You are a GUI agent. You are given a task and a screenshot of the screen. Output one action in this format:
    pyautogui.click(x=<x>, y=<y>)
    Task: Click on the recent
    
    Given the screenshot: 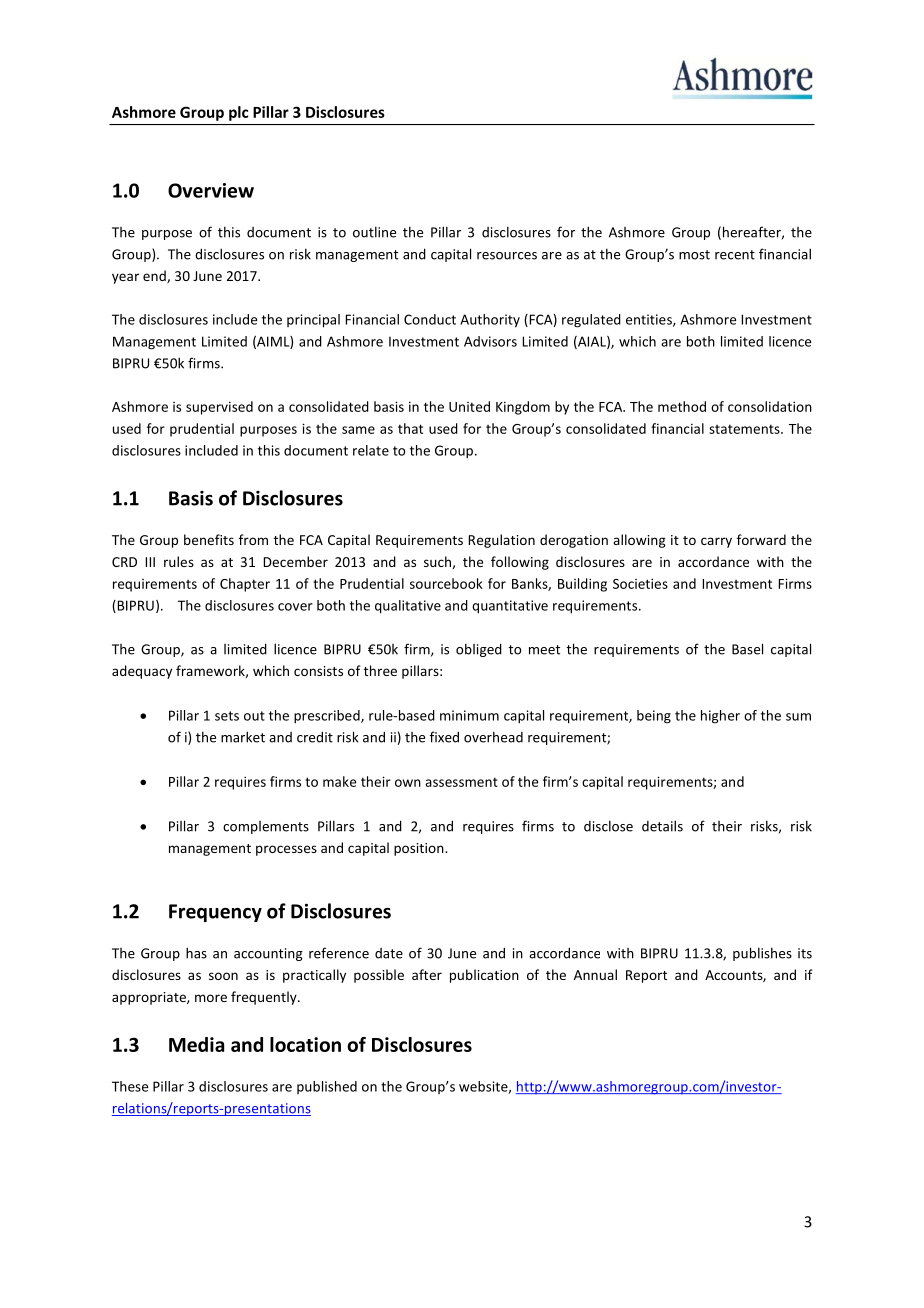 What is the action you would take?
    pyautogui.click(x=735, y=255)
